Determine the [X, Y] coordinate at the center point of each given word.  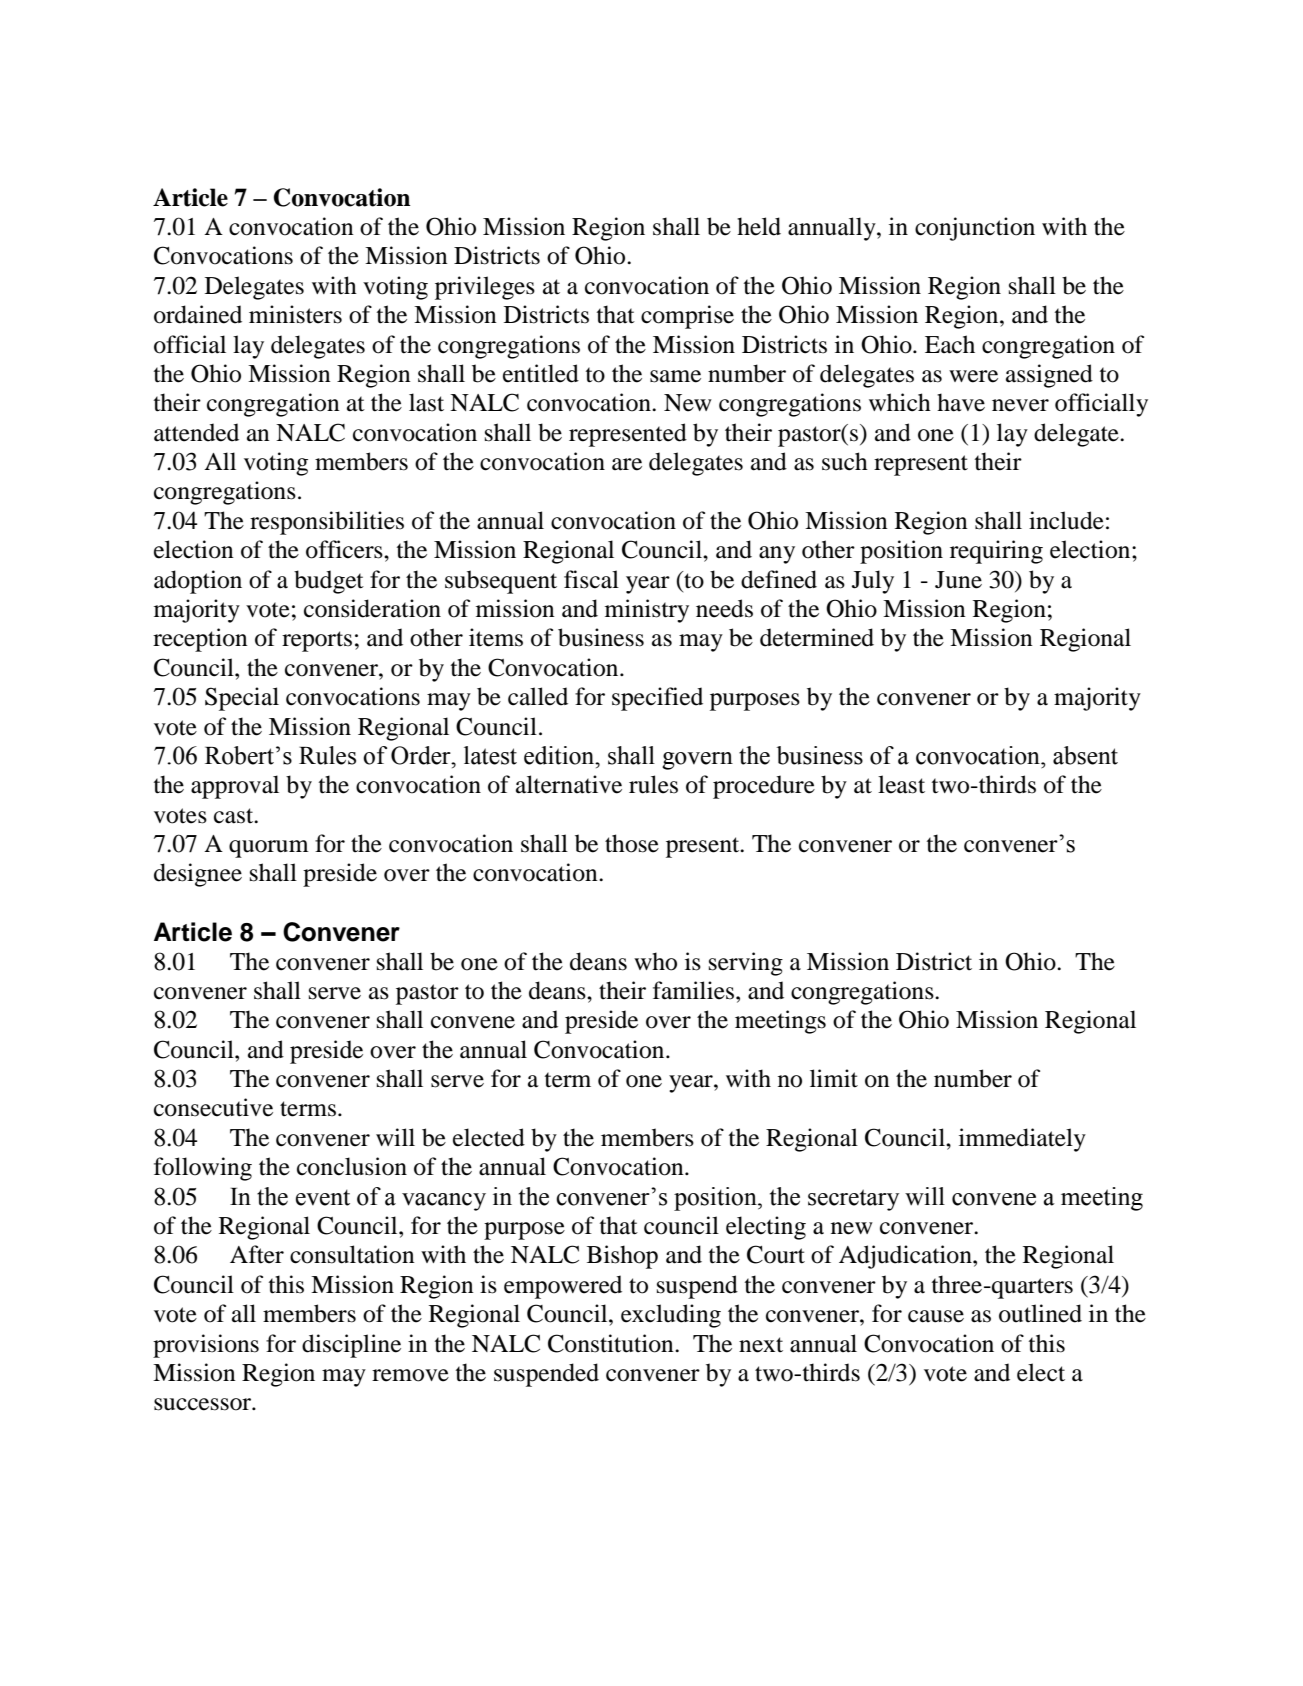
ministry [647, 611]
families [693, 990]
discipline [351, 1346]
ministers [295, 314]
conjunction [975, 229]
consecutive [213, 1107]
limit [834, 1078]
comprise [687, 317]
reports [317, 641]
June [958, 580]
